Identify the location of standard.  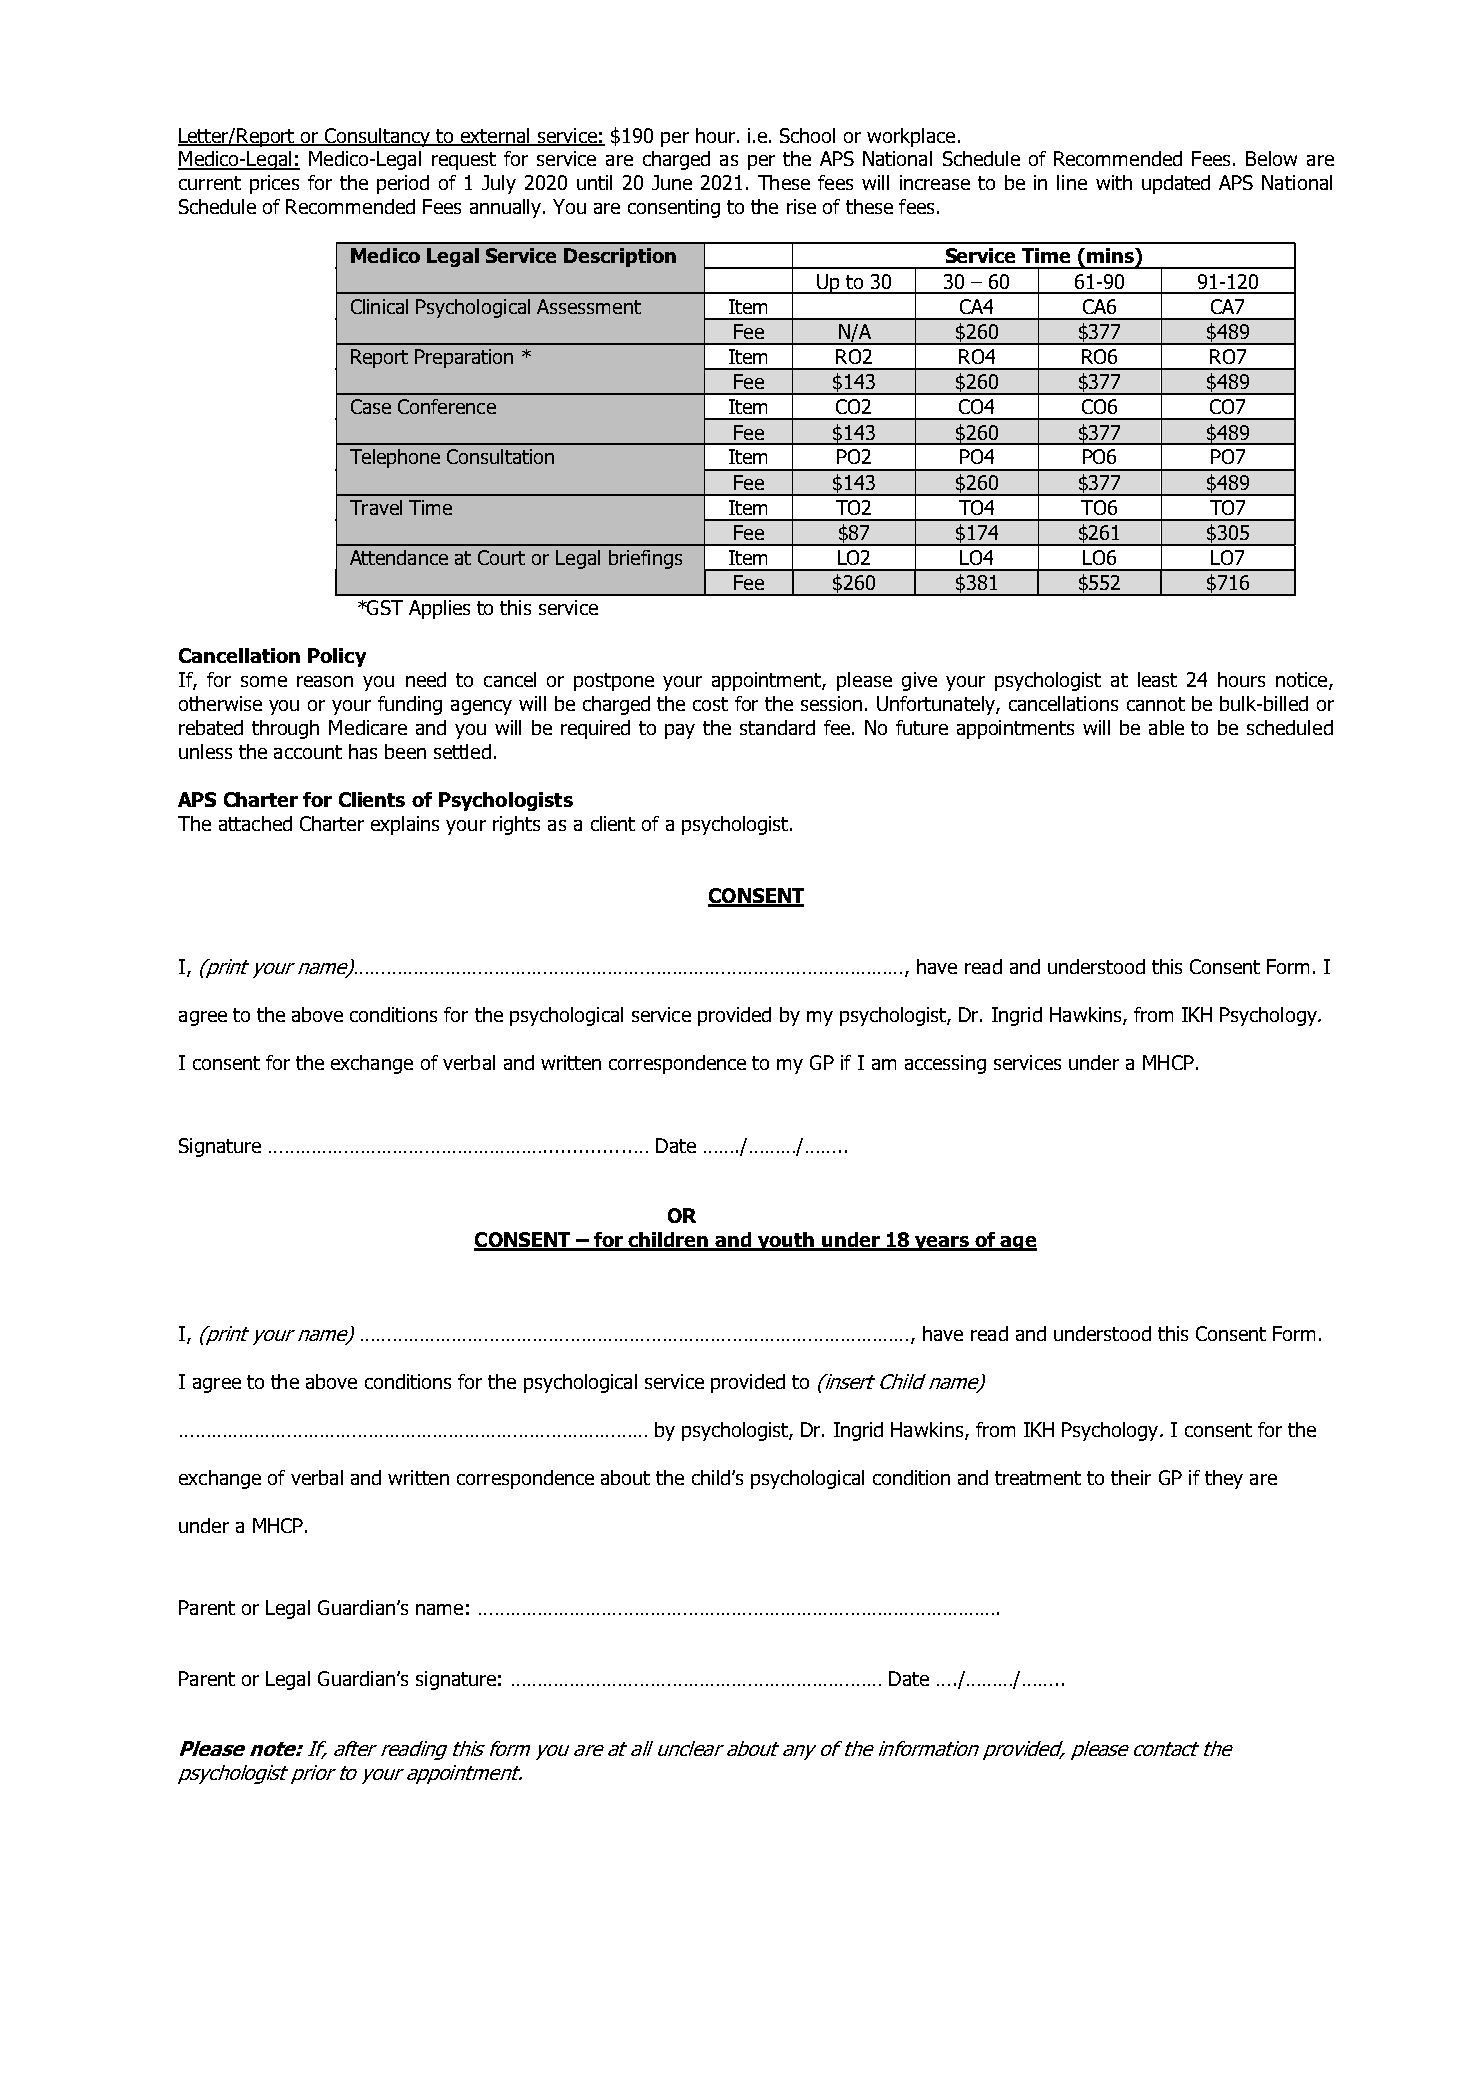
(777, 727).
